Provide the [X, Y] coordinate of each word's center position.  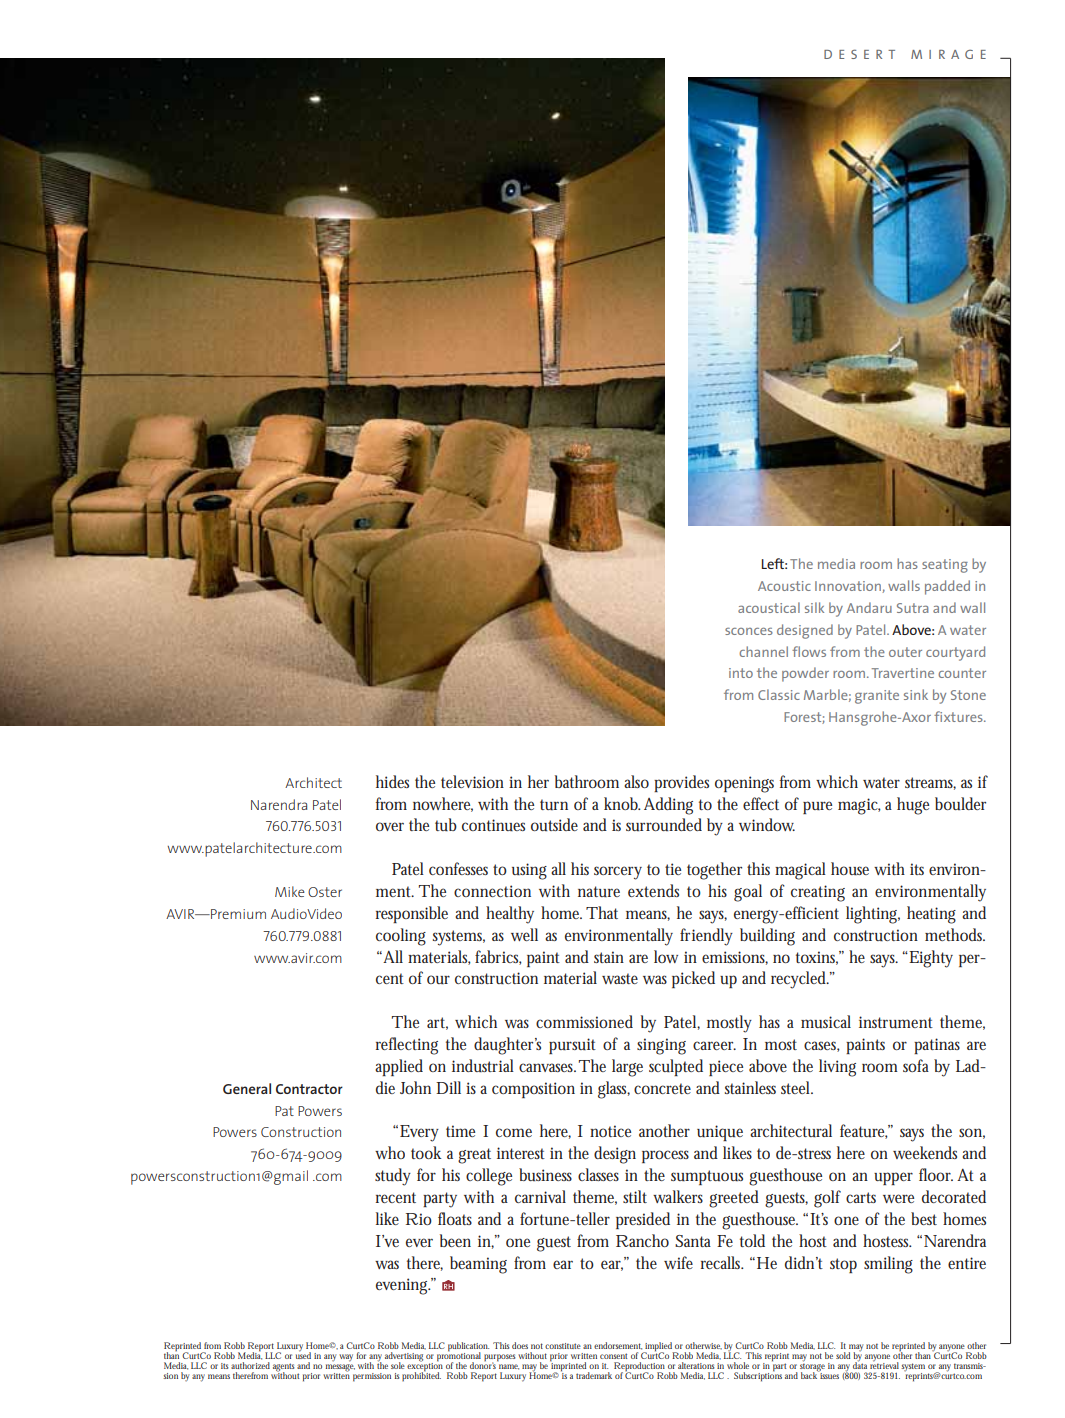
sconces [749, 631]
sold [843, 1355]
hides [392, 781]
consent [613, 1356]
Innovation [849, 587]
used [303, 1354]
